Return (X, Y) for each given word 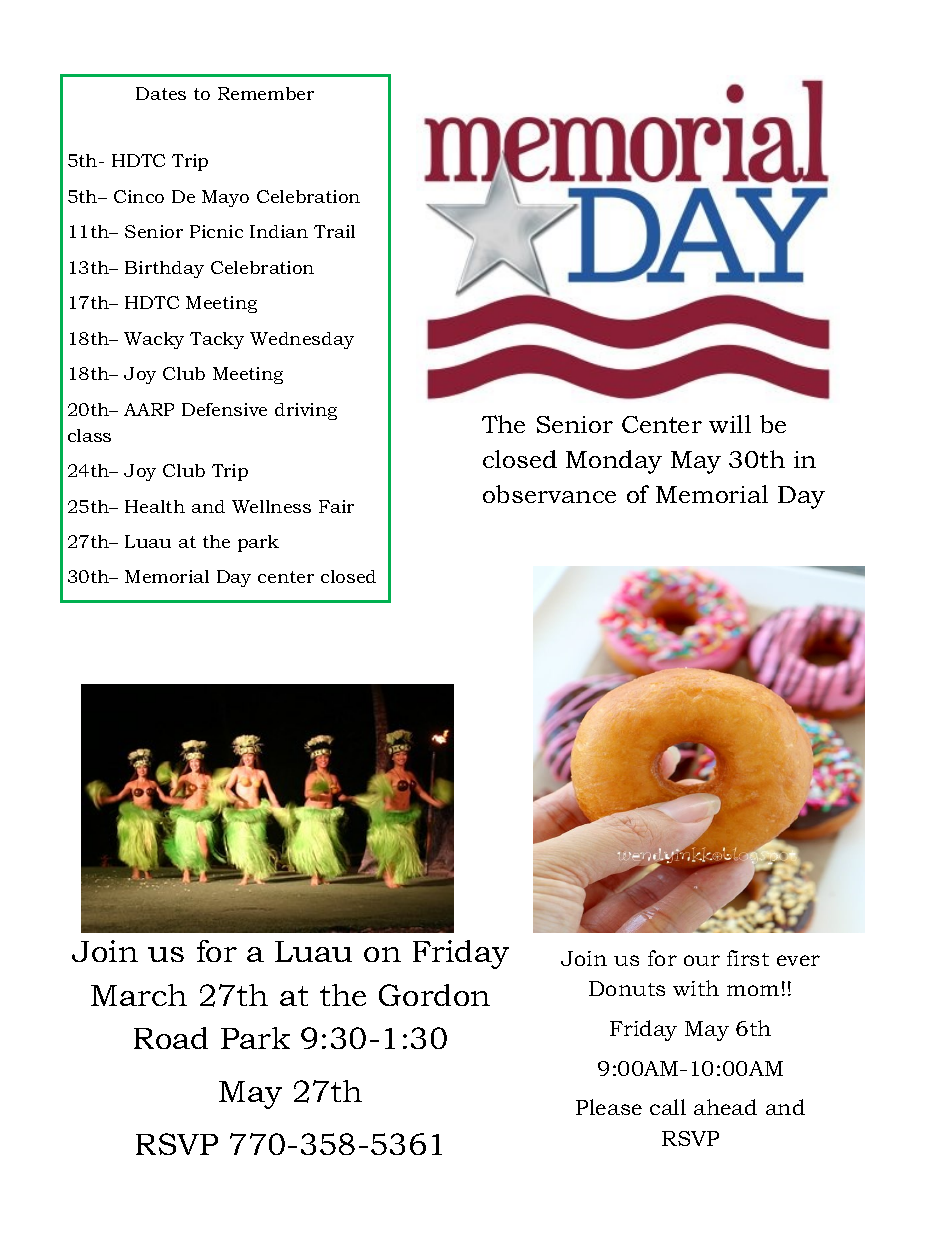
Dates (161, 93)
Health (155, 506)
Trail (334, 231)
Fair (336, 506)
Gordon (434, 995)
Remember (266, 93)
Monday (614, 462)
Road (171, 1038)
